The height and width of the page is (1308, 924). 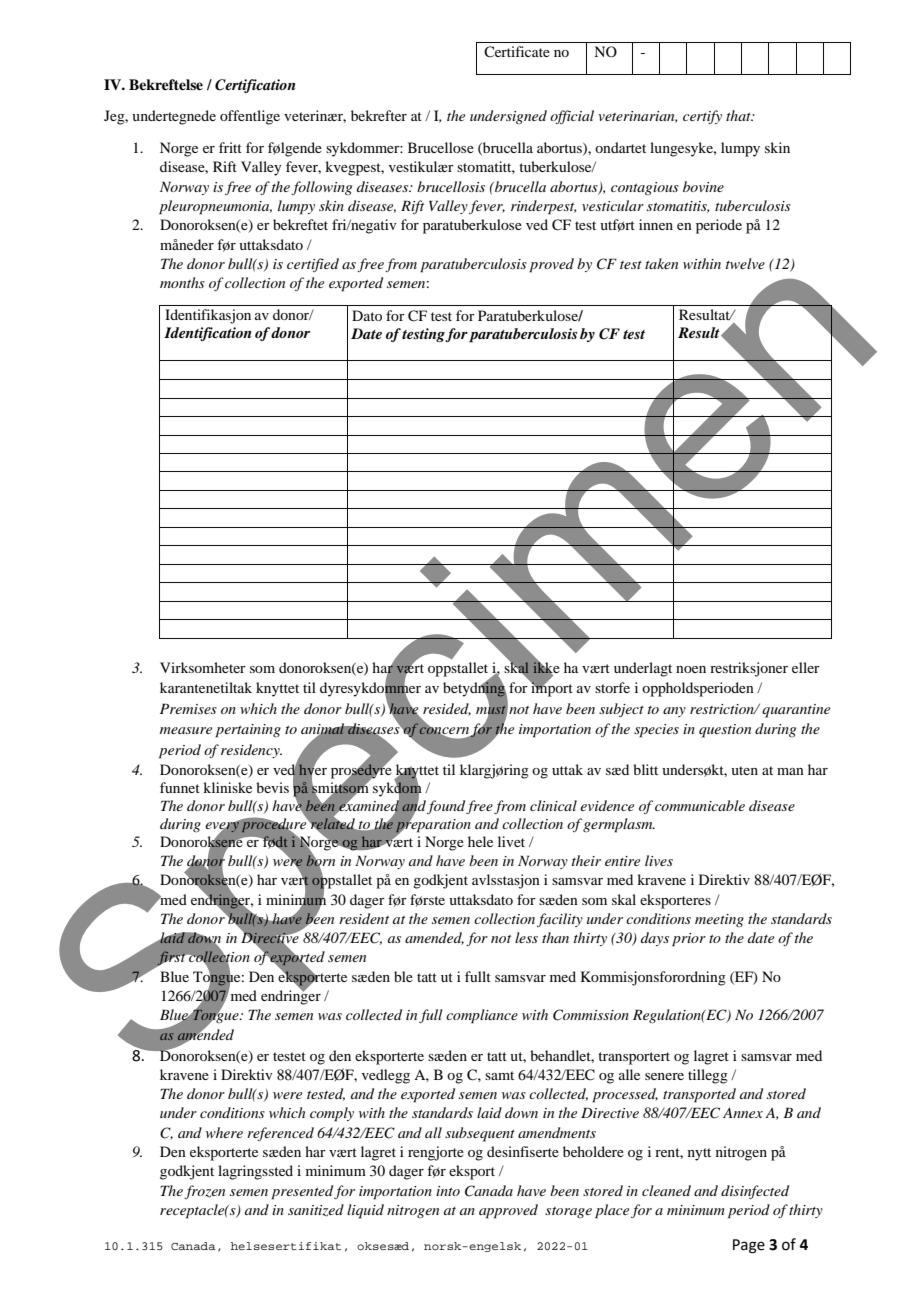 What do you see at coordinates (448, 1191) in the page?
I see `into` at bounding box center [448, 1191].
